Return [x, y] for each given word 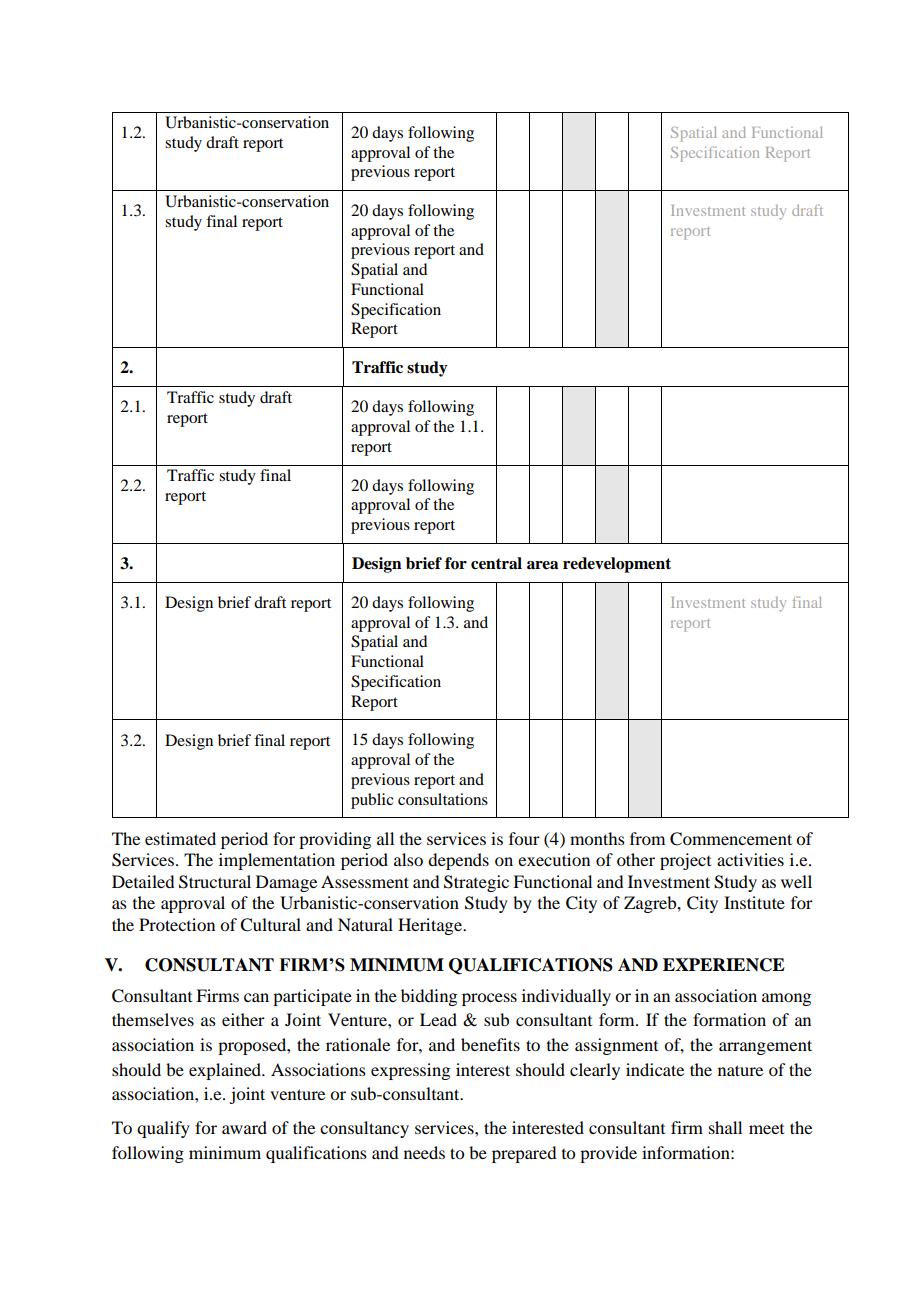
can [256, 997]
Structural [215, 882]
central [496, 563]
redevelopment [617, 565]
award [244, 1127]
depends [458, 861]
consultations [443, 799]
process [489, 999]
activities [750, 859]
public [372, 801]
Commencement [731, 839]
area [542, 565]
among [786, 999]
